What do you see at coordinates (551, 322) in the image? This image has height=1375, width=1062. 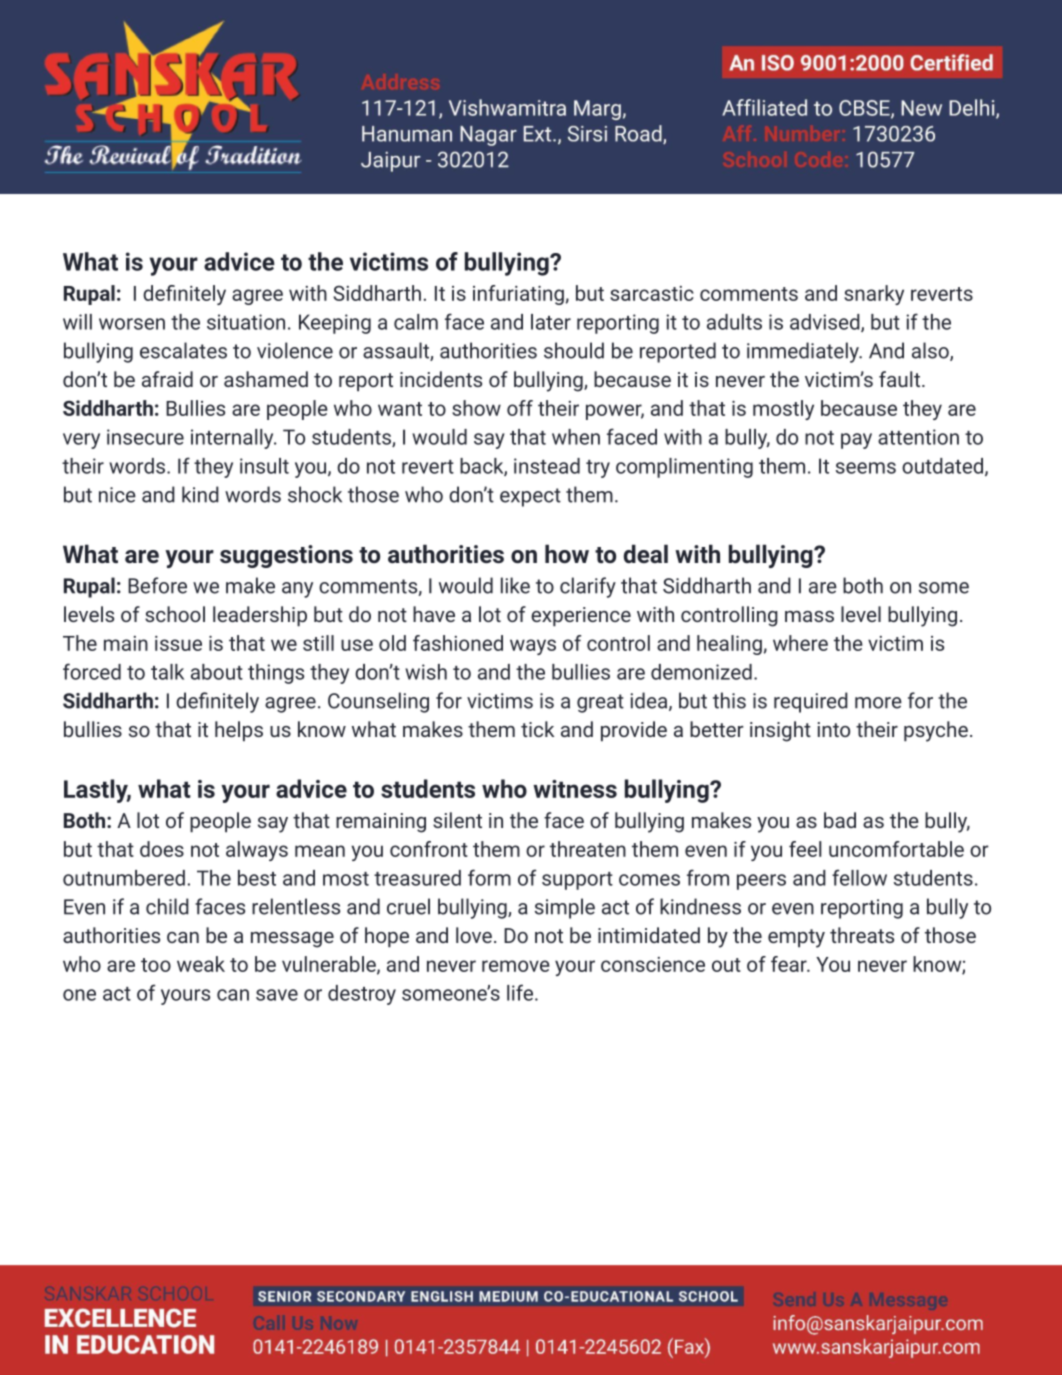 I see `later` at bounding box center [551, 322].
